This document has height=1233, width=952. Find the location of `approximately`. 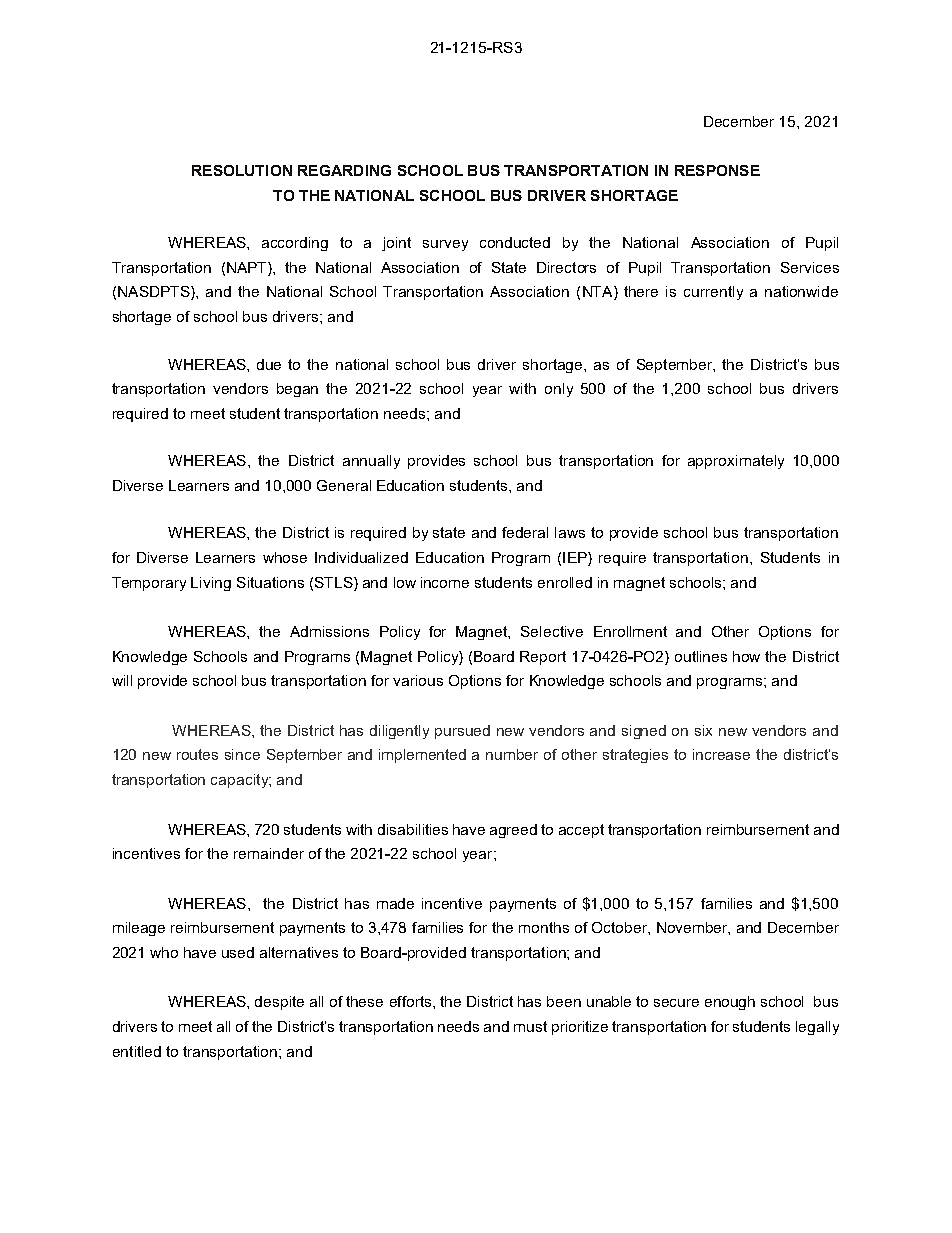

approximately is located at coordinates (736, 462).
